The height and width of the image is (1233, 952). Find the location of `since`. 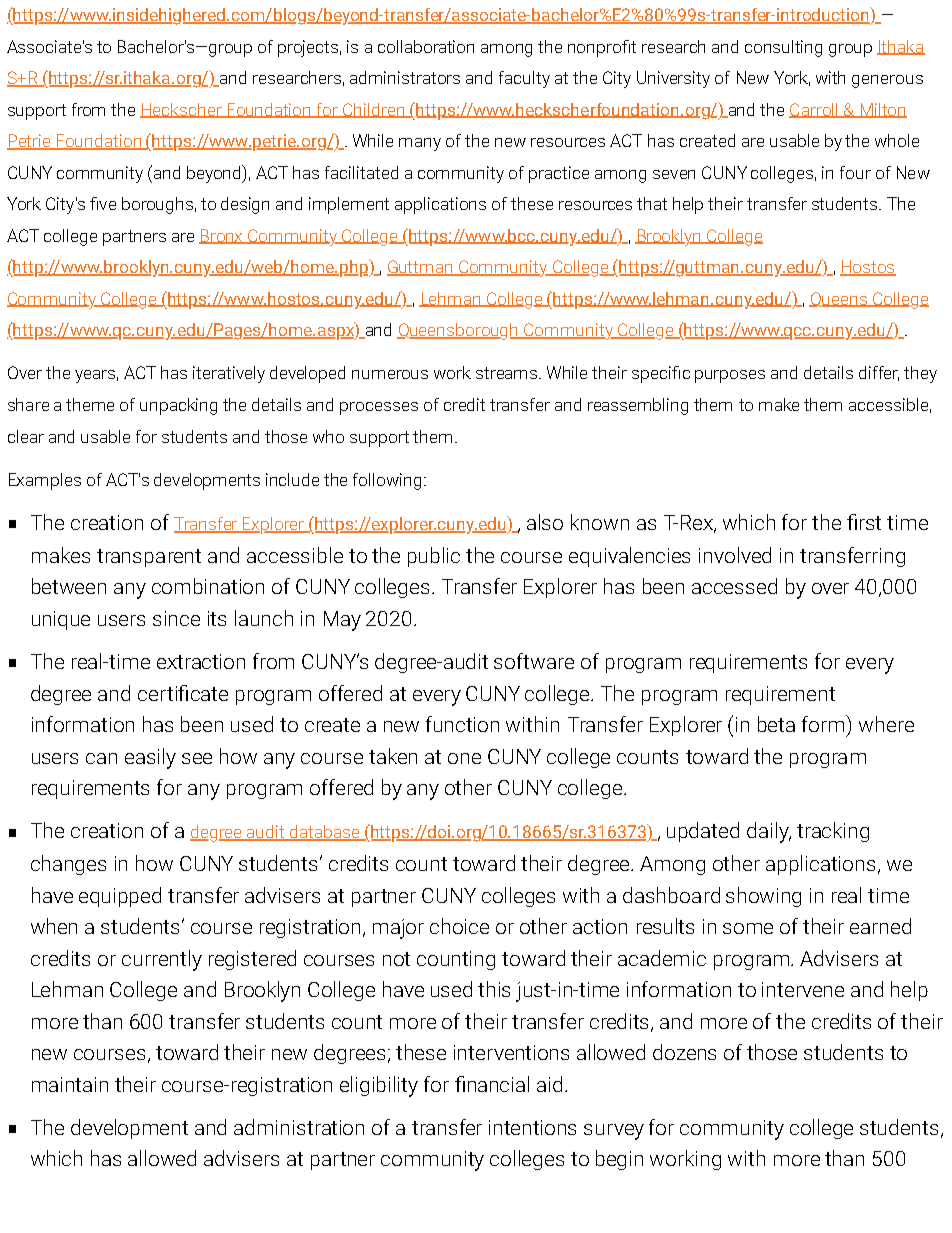

since is located at coordinates (176, 618).
